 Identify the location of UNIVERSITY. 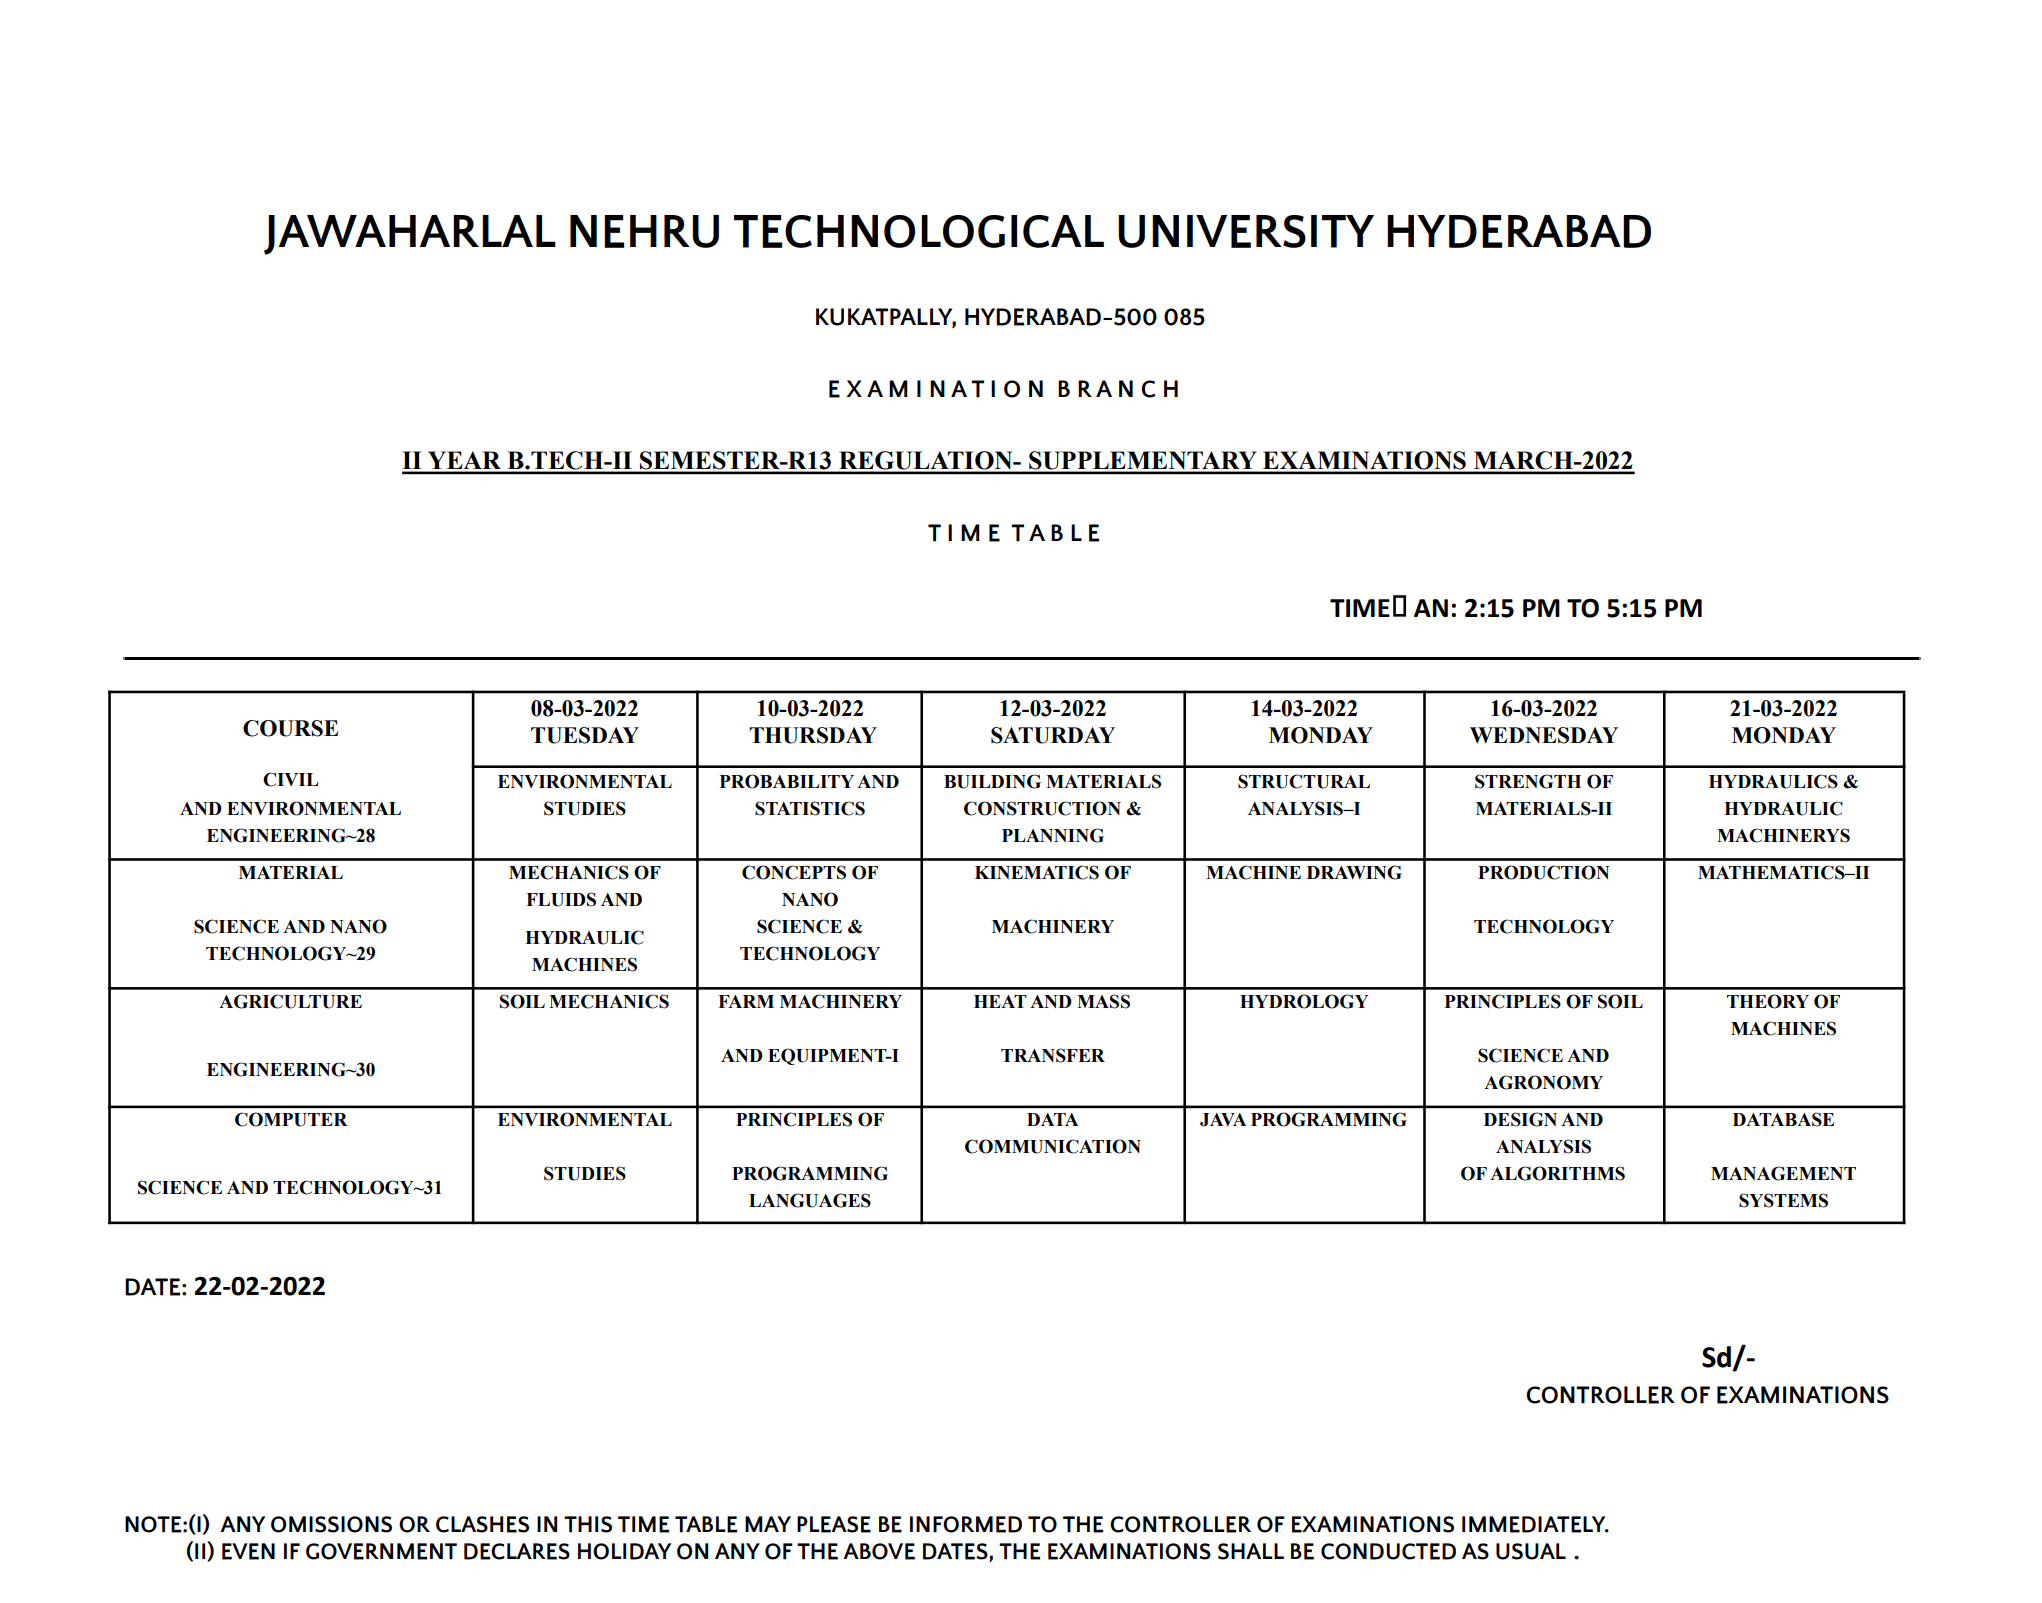
(1246, 231).
